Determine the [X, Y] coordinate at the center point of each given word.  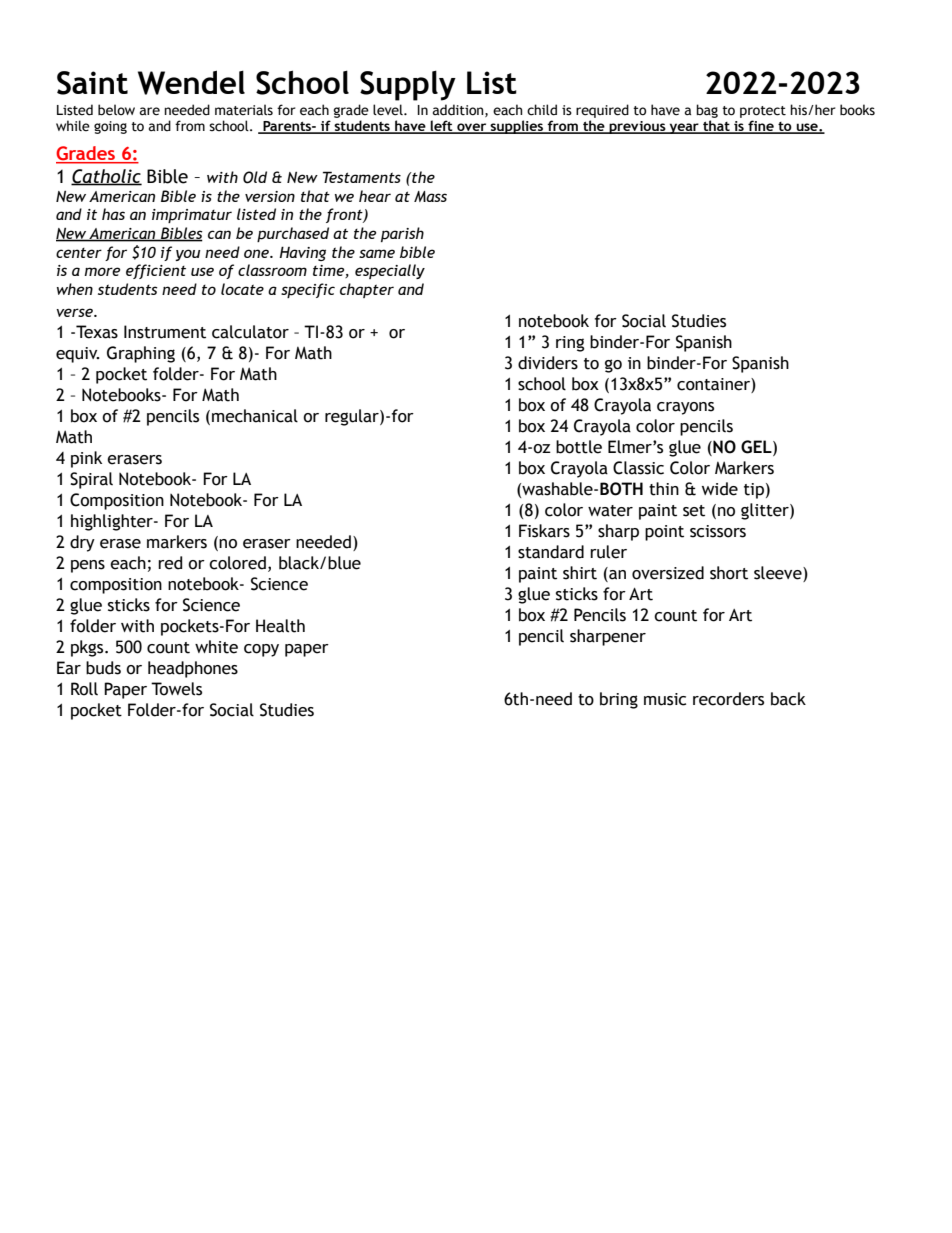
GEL [757, 448]
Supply [408, 85]
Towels [176, 689]
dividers [548, 363]
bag [707, 111]
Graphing [141, 354]
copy [261, 650]
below [116, 110]
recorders [728, 699]
